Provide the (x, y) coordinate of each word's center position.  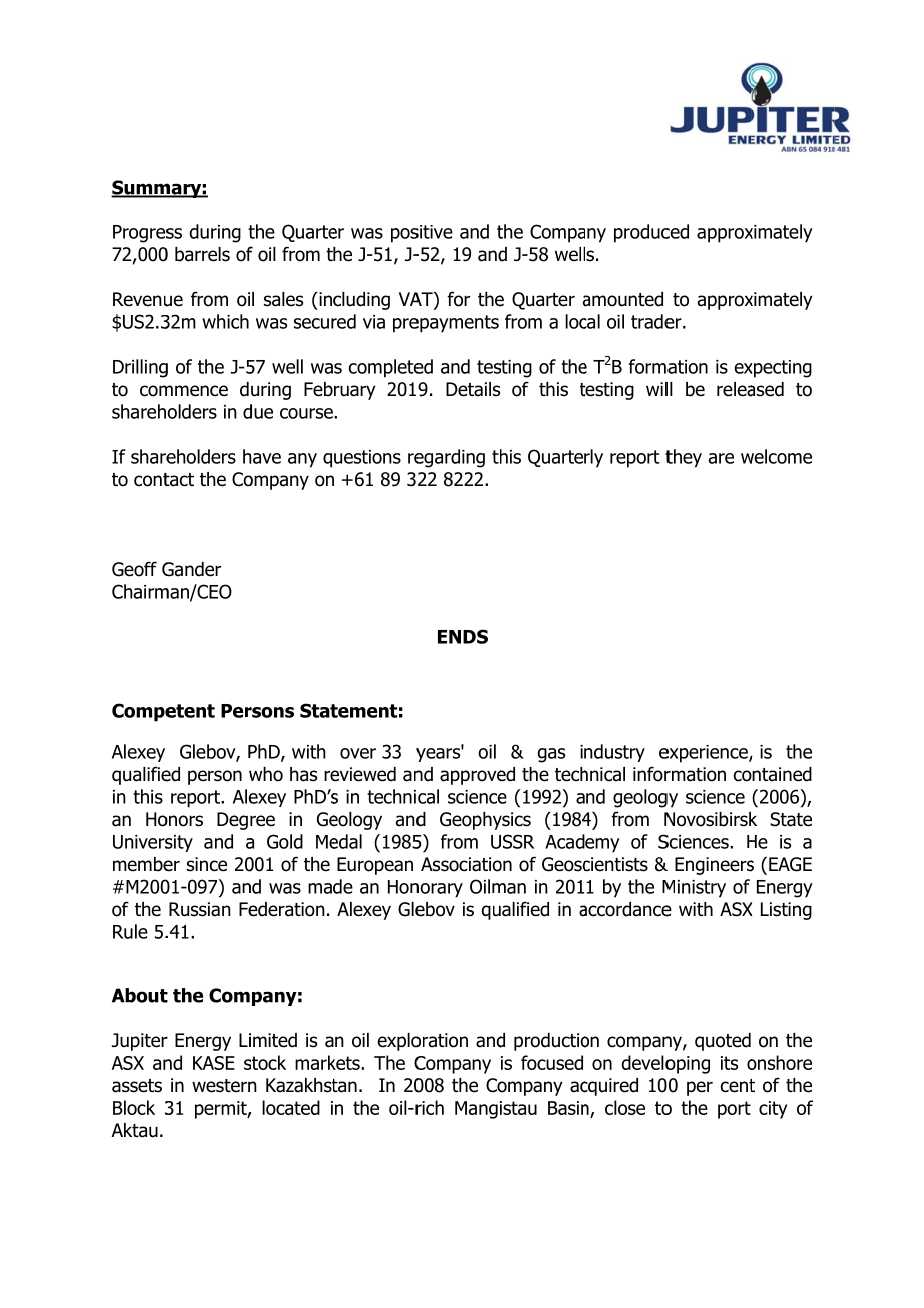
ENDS (463, 636)
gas (551, 755)
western (224, 1086)
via (374, 322)
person (215, 777)
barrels (202, 254)
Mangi (479, 1110)
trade (653, 321)
